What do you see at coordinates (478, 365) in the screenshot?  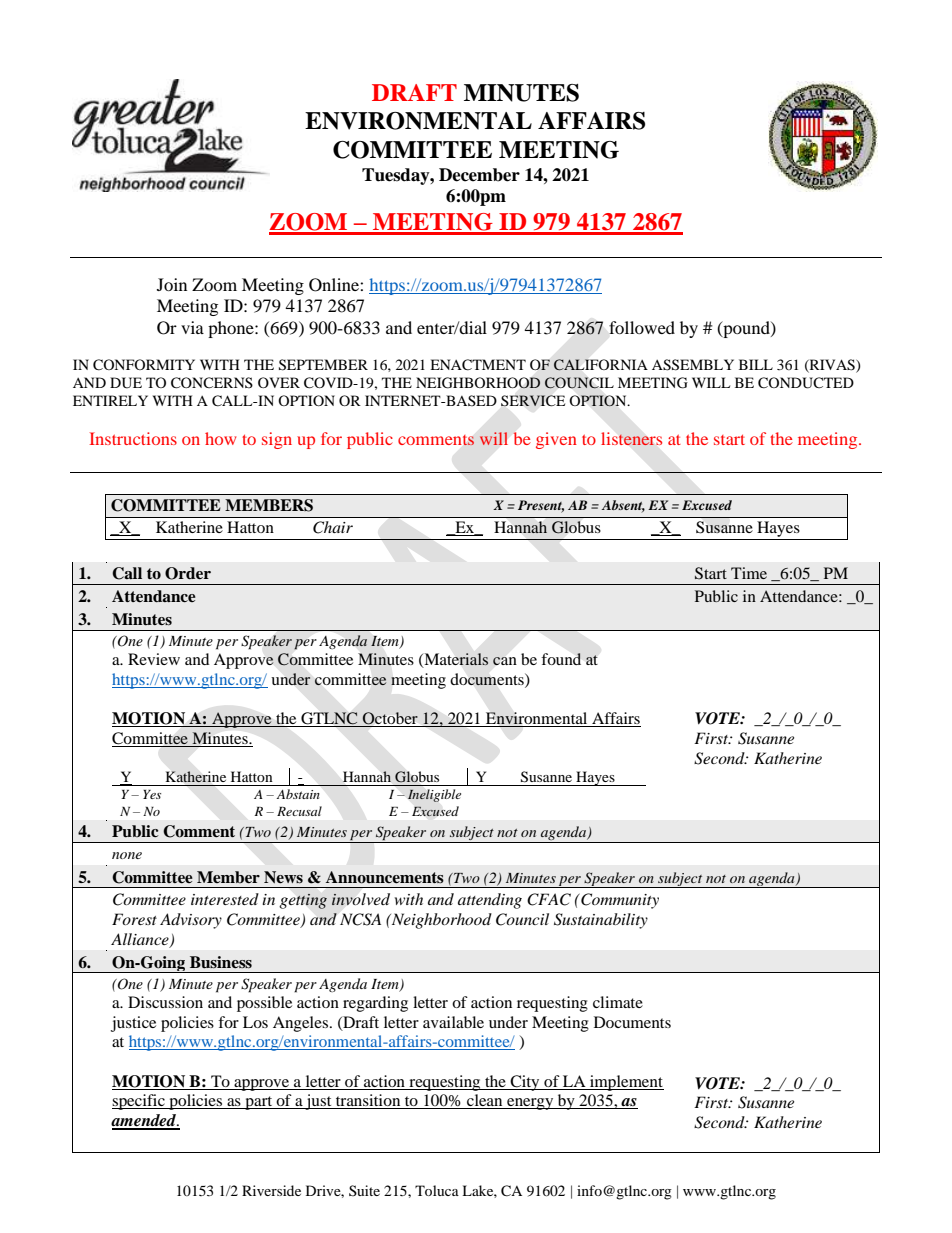 I see `ENACTMENT` at bounding box center [478, 365].
